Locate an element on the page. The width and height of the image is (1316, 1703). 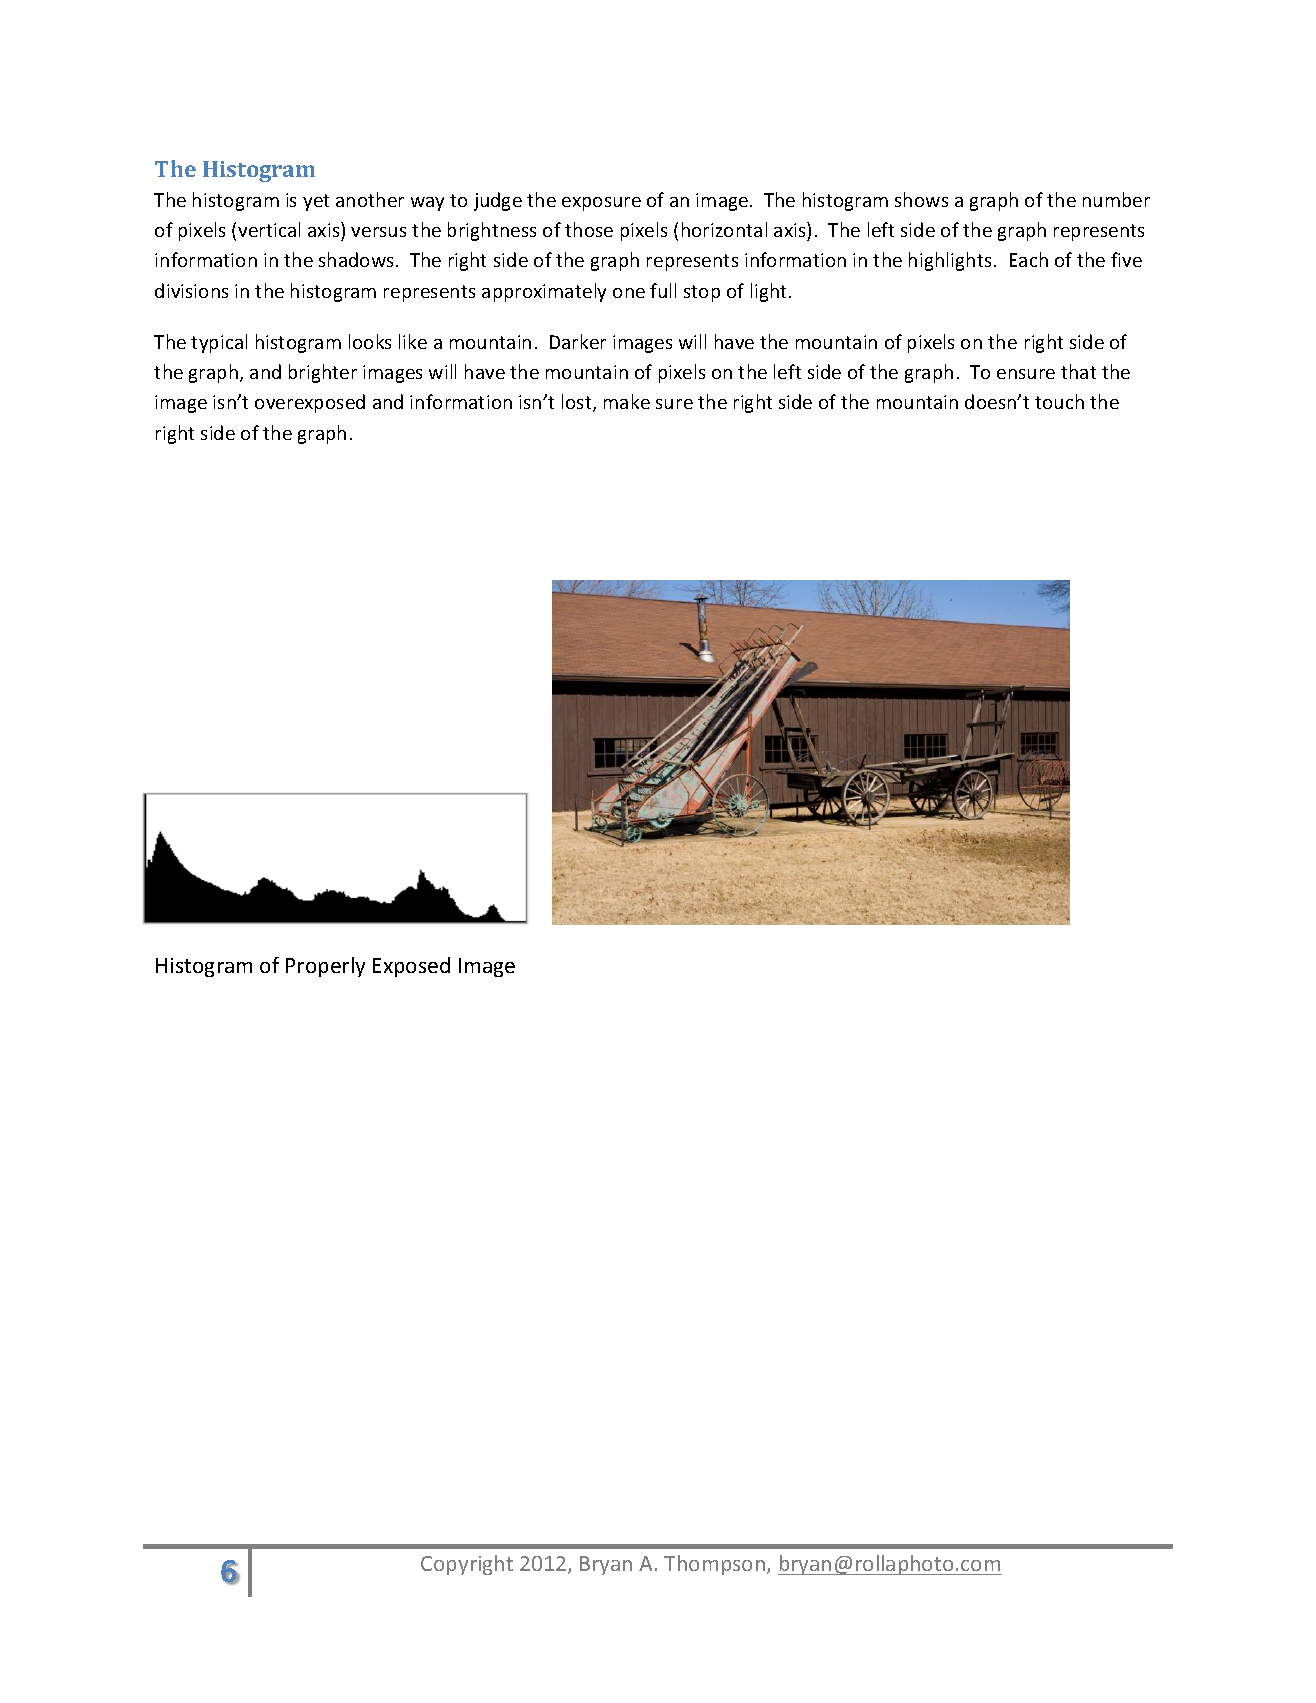
that is located at coordinates (1078, 371).
